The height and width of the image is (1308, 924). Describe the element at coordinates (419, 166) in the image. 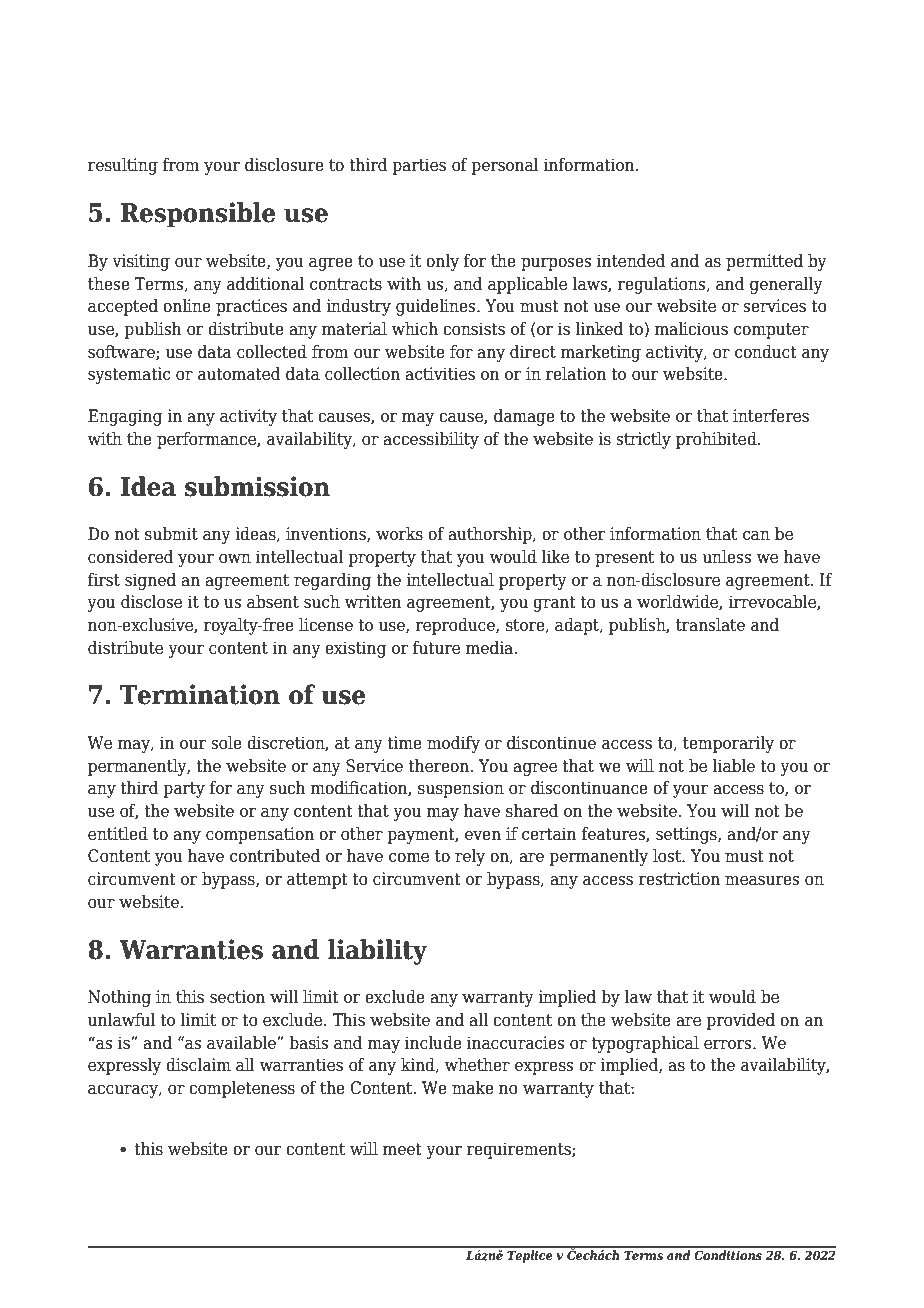

I see `parties` at that location.
